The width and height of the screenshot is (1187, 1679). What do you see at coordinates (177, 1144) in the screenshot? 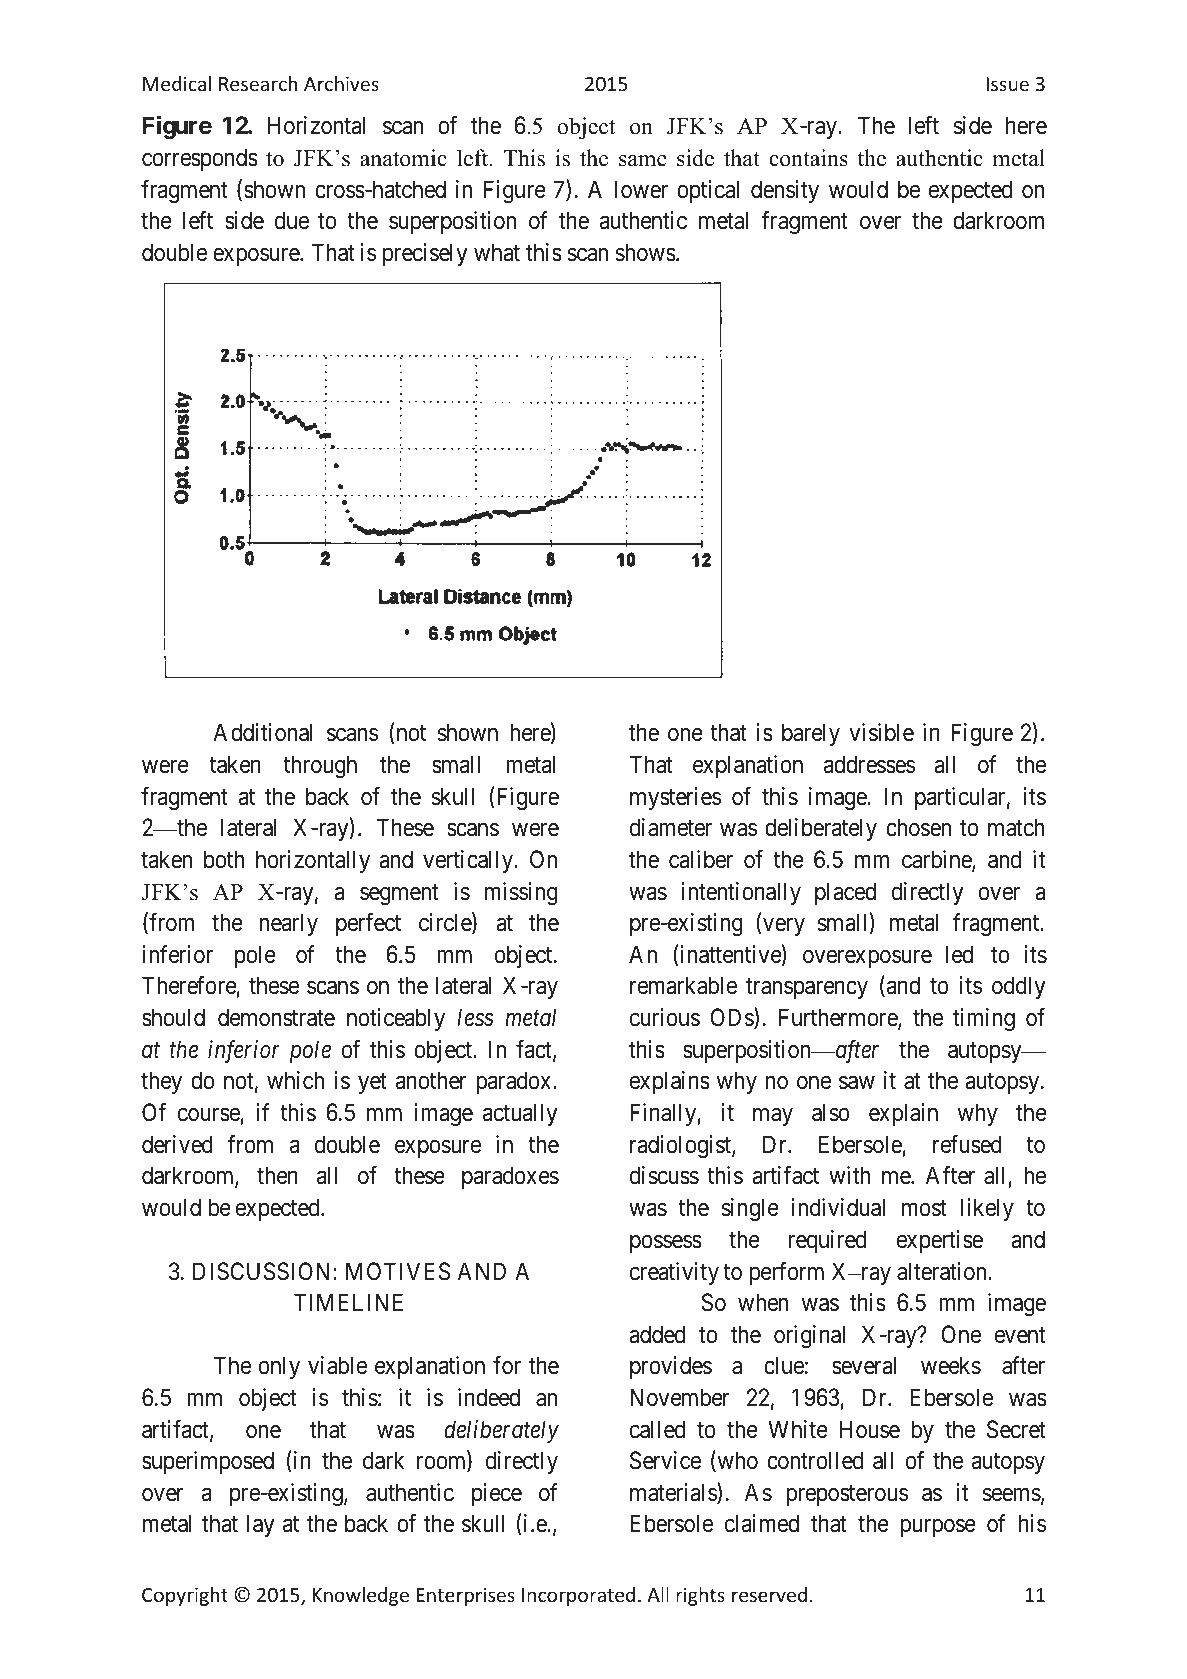
I see `derived` at bounding box center [177, 1144].
